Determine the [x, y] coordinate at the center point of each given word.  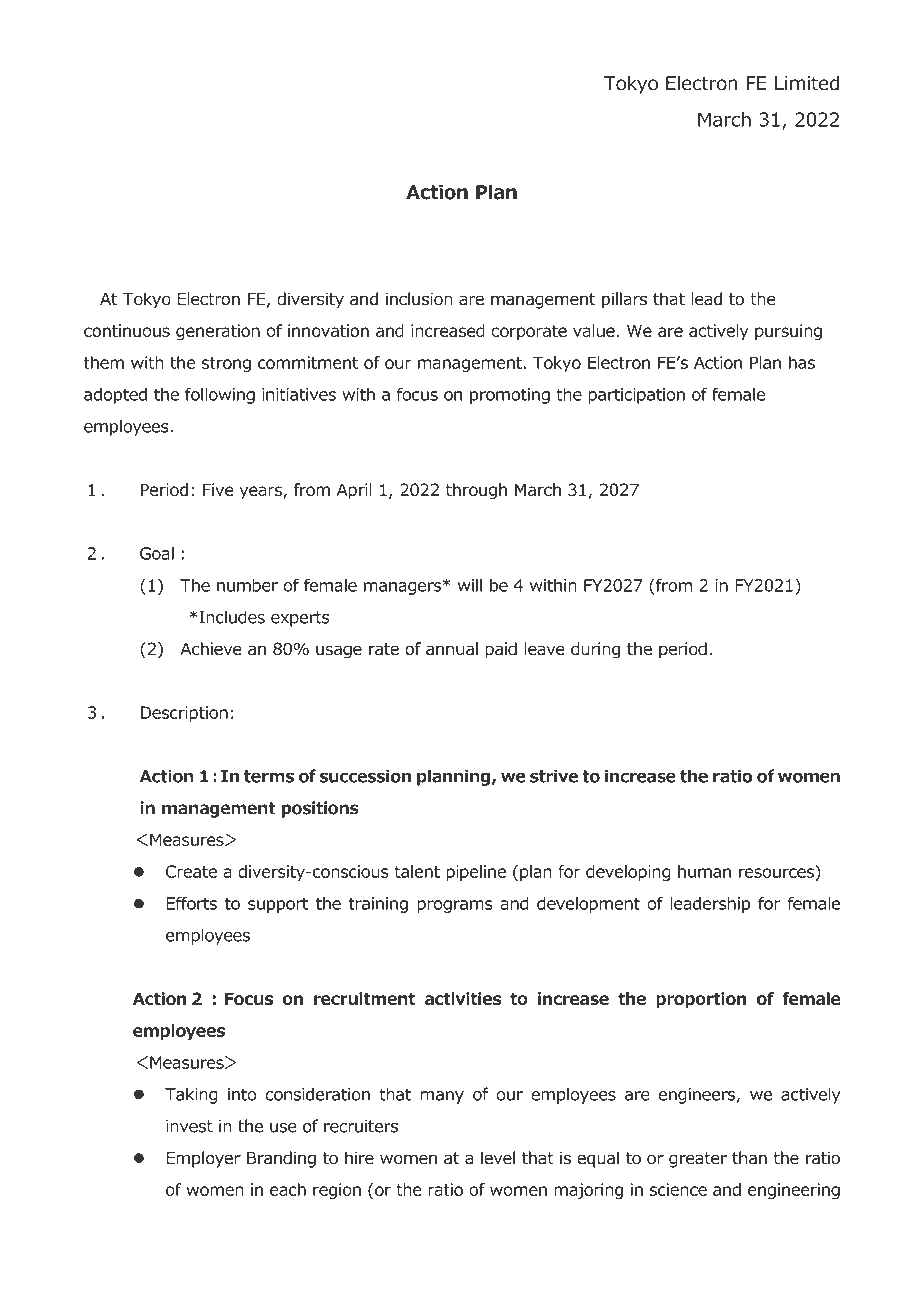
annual [452, 649]
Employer [203, 1159]
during [595, 650]
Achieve [211, 649]
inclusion [419, 299]
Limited [807, 83]
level [498, 1158]
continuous [127, 330]
